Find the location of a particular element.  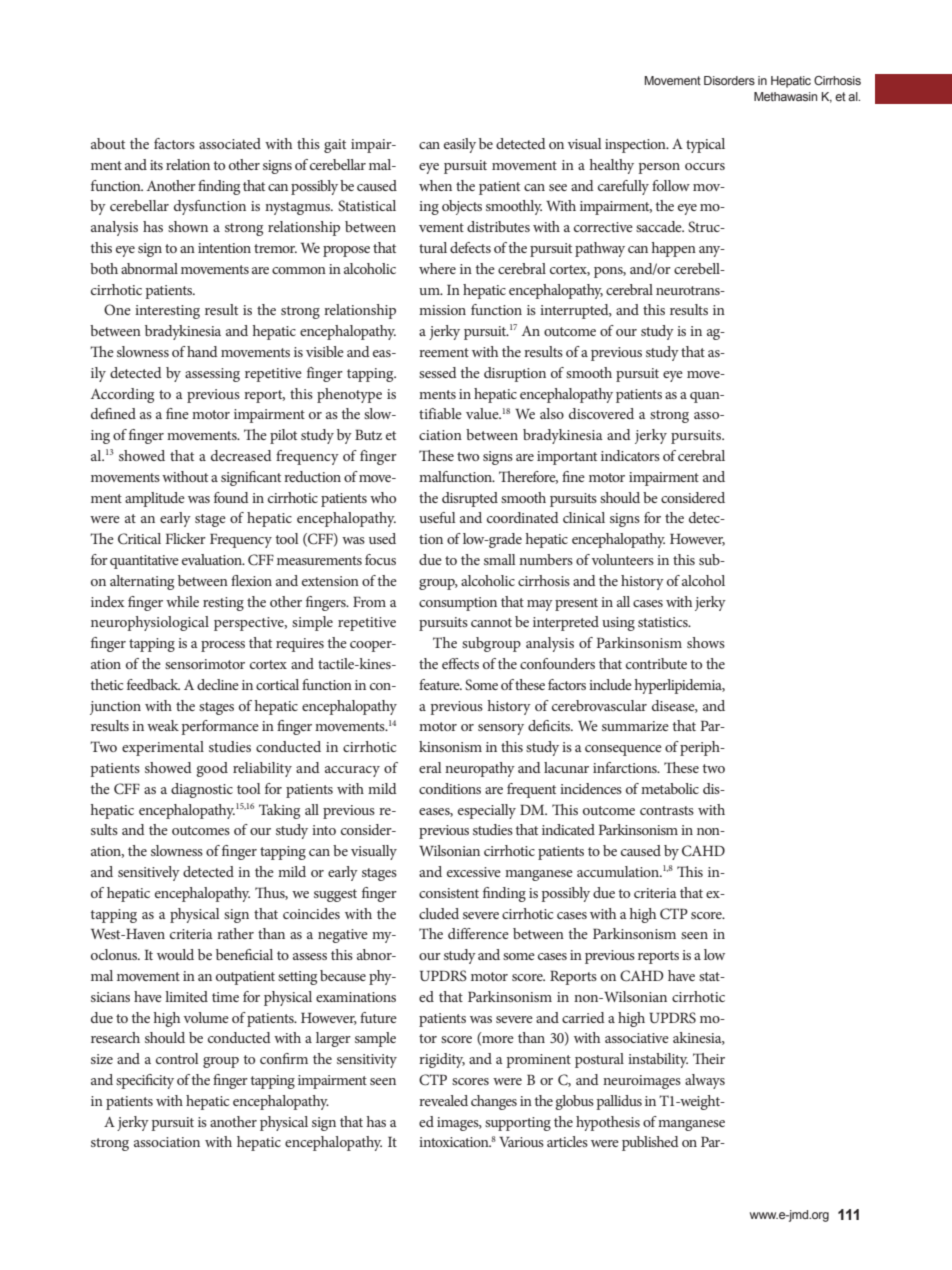

volunteers is located at coordinates (623, 559).
